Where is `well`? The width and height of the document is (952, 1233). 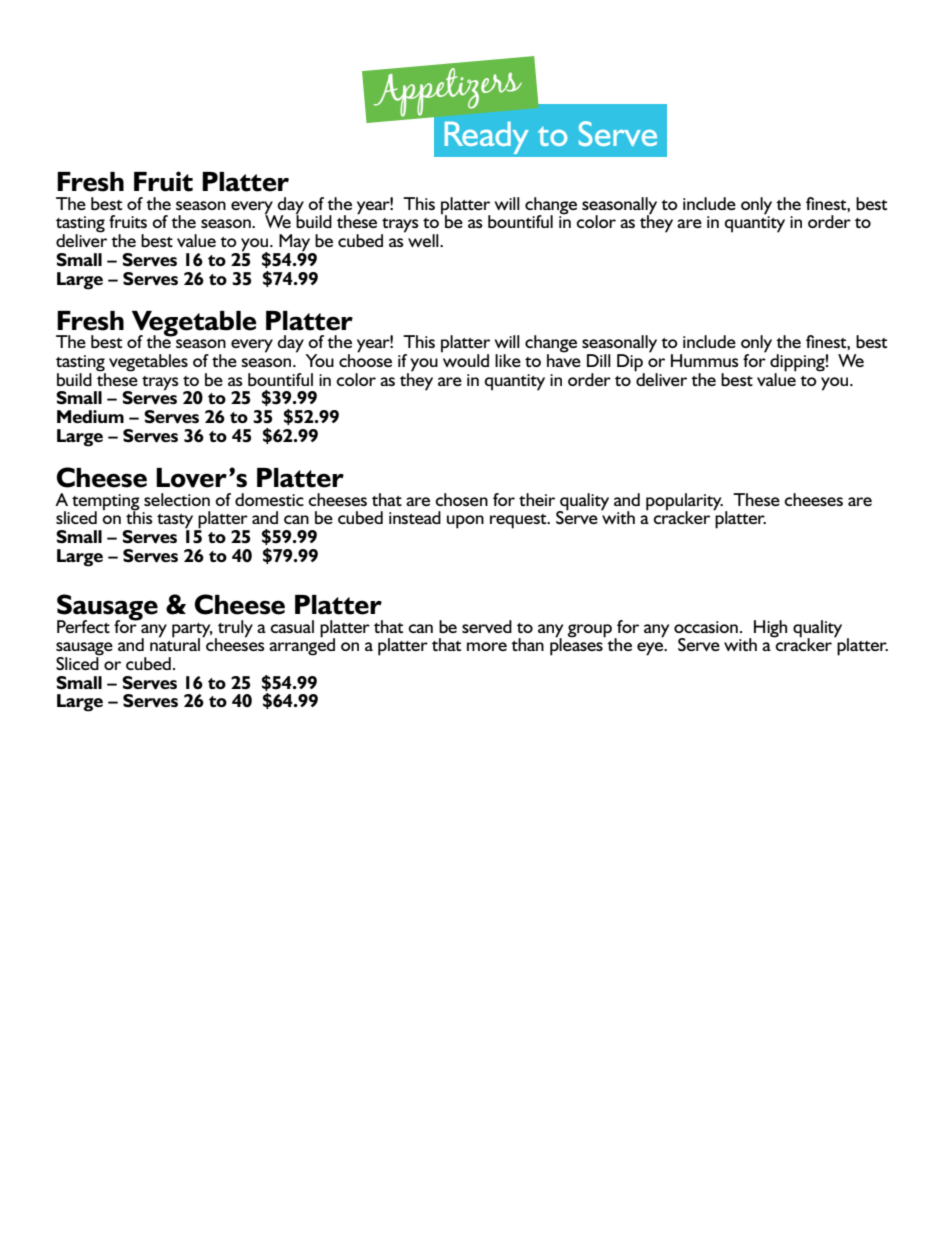
well is located at coordinates (424, 240).
